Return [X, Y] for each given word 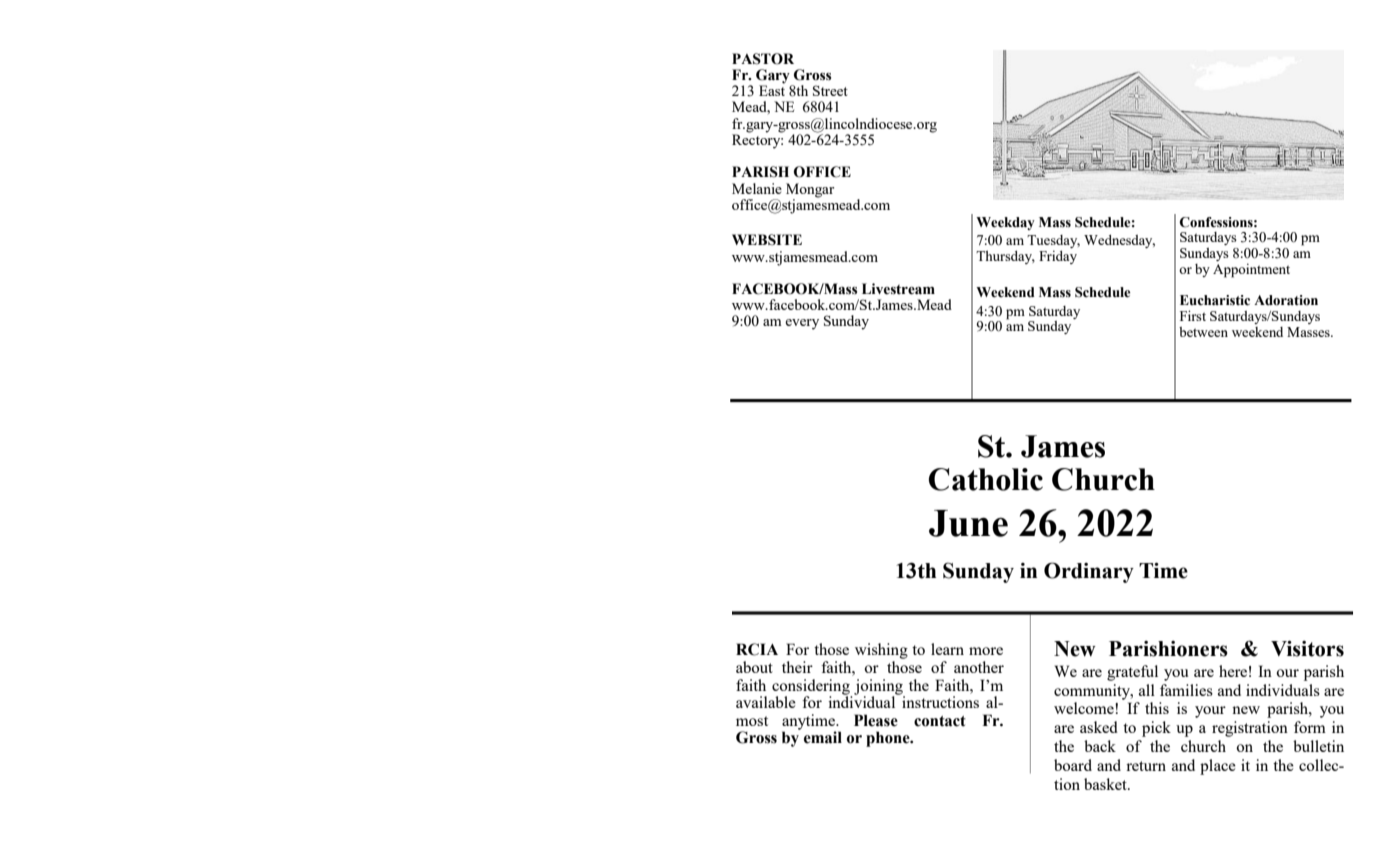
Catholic [986, 479]
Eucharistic [1215, 300]
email [823, 737]
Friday [1058, 257]
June [968, 523]
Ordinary [1089, 572]
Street [830, 90]
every [802, 324]
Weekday [1005, 223]
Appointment [1251, 270]
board [1073, 765]
